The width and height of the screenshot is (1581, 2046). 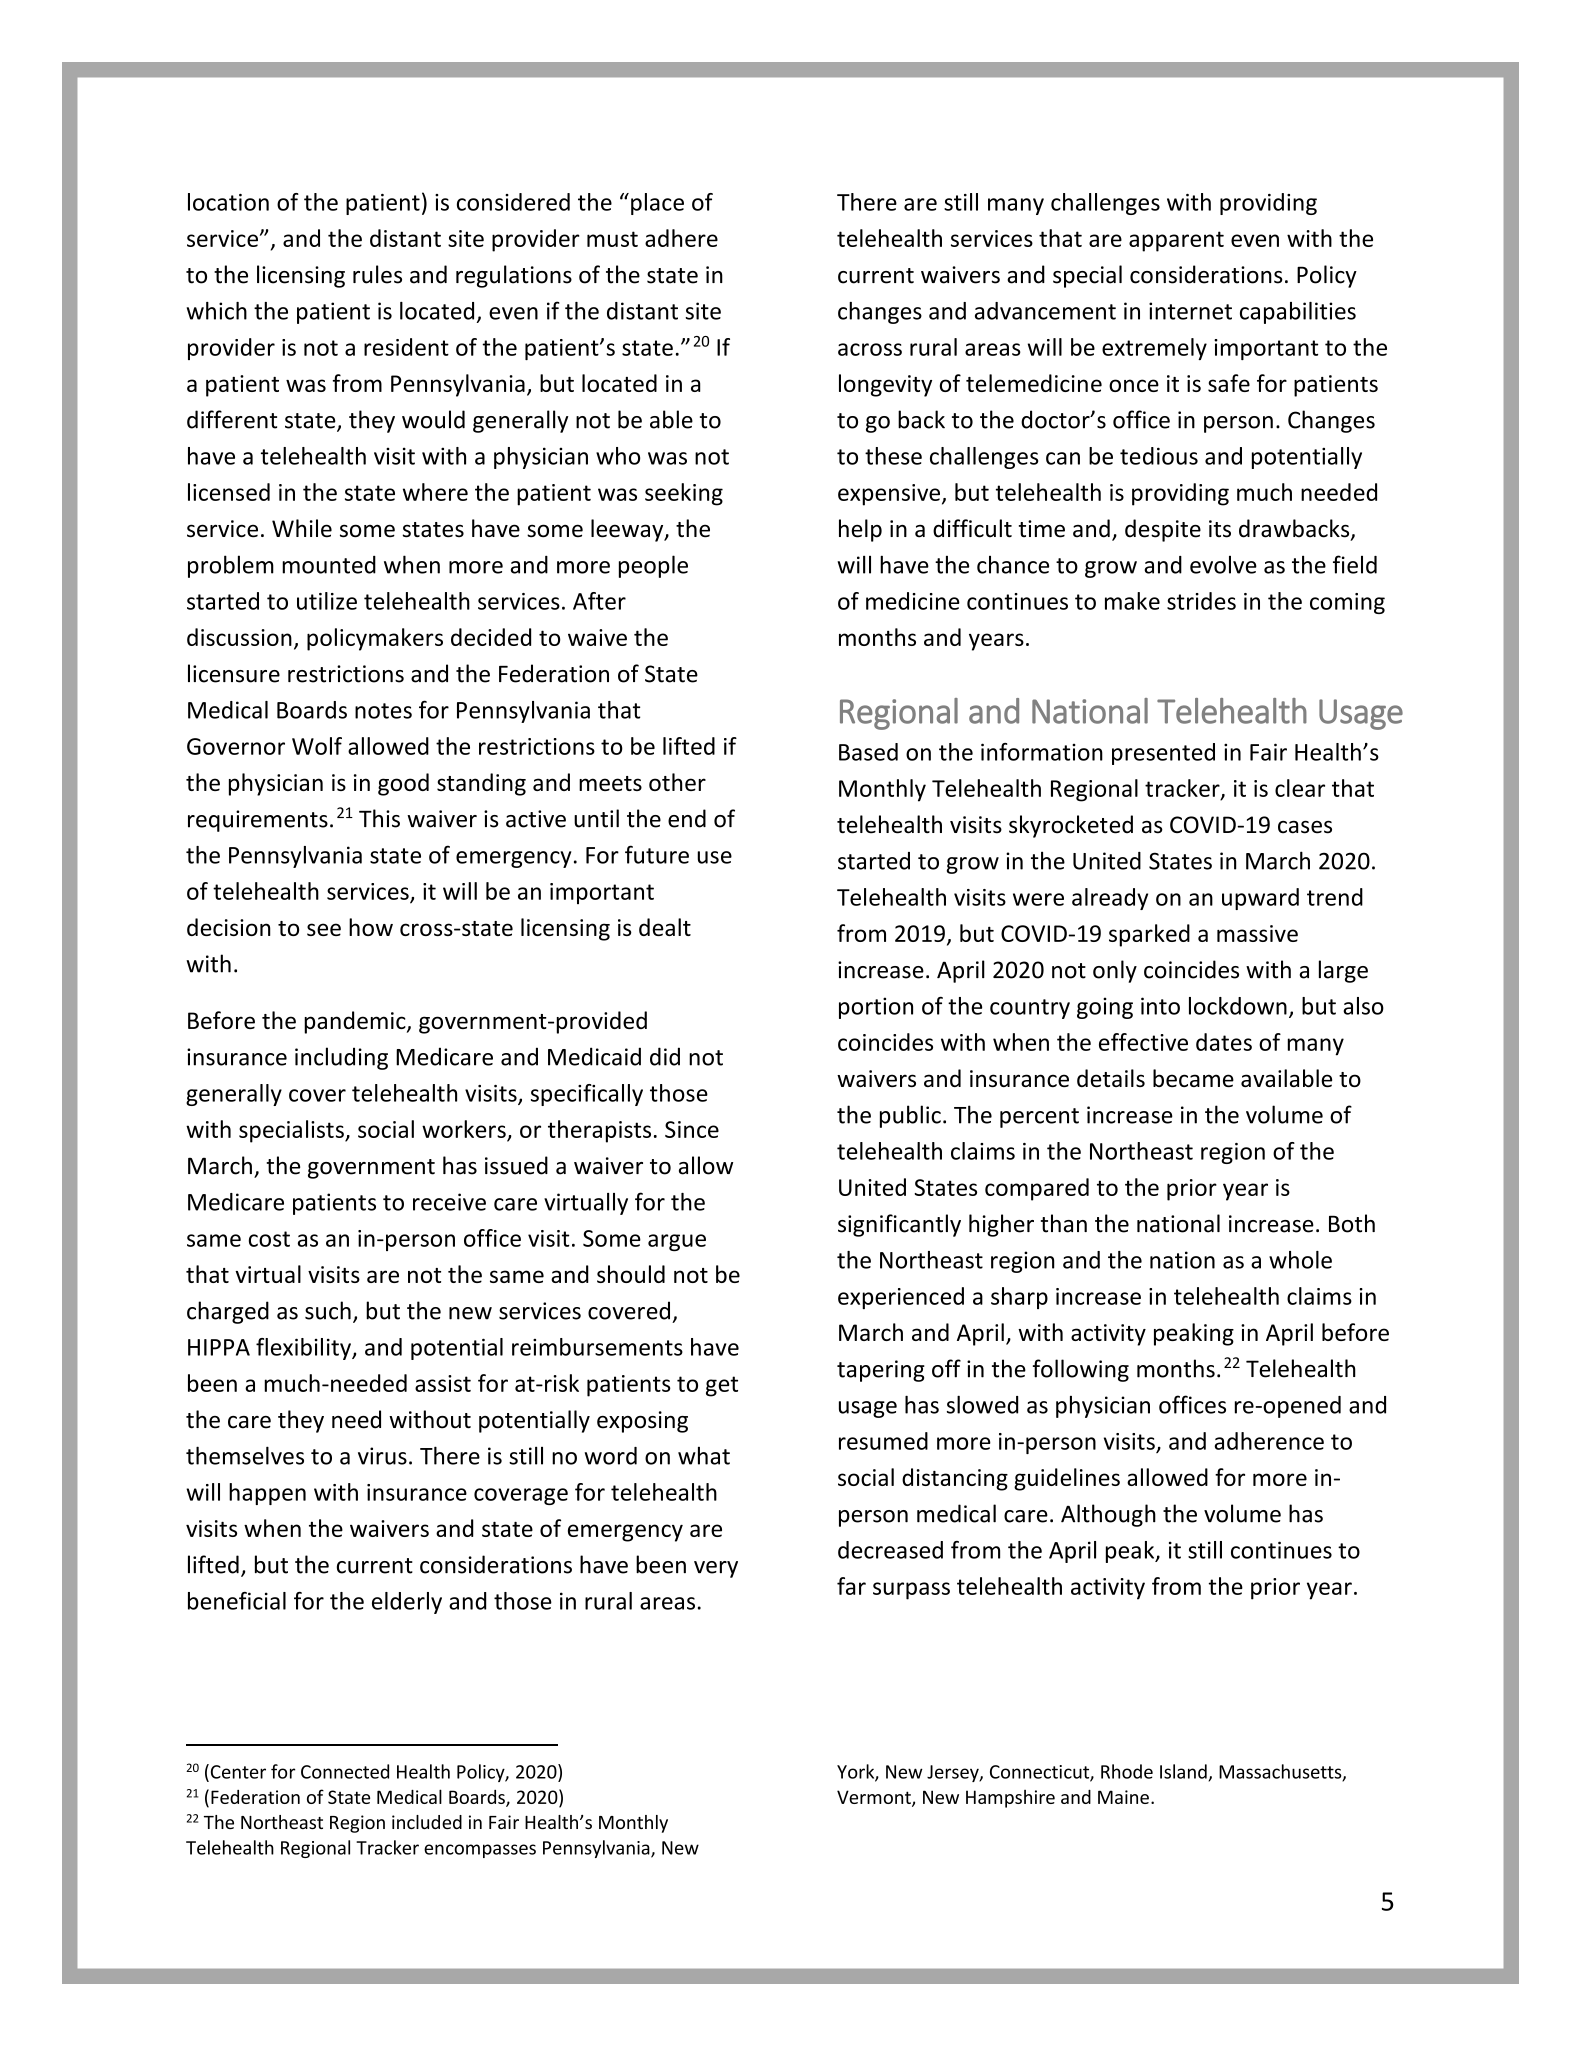 What do you see at coordinates (657, 204) in the screenshot?
I see `place` at bounding box center [657, 204].
